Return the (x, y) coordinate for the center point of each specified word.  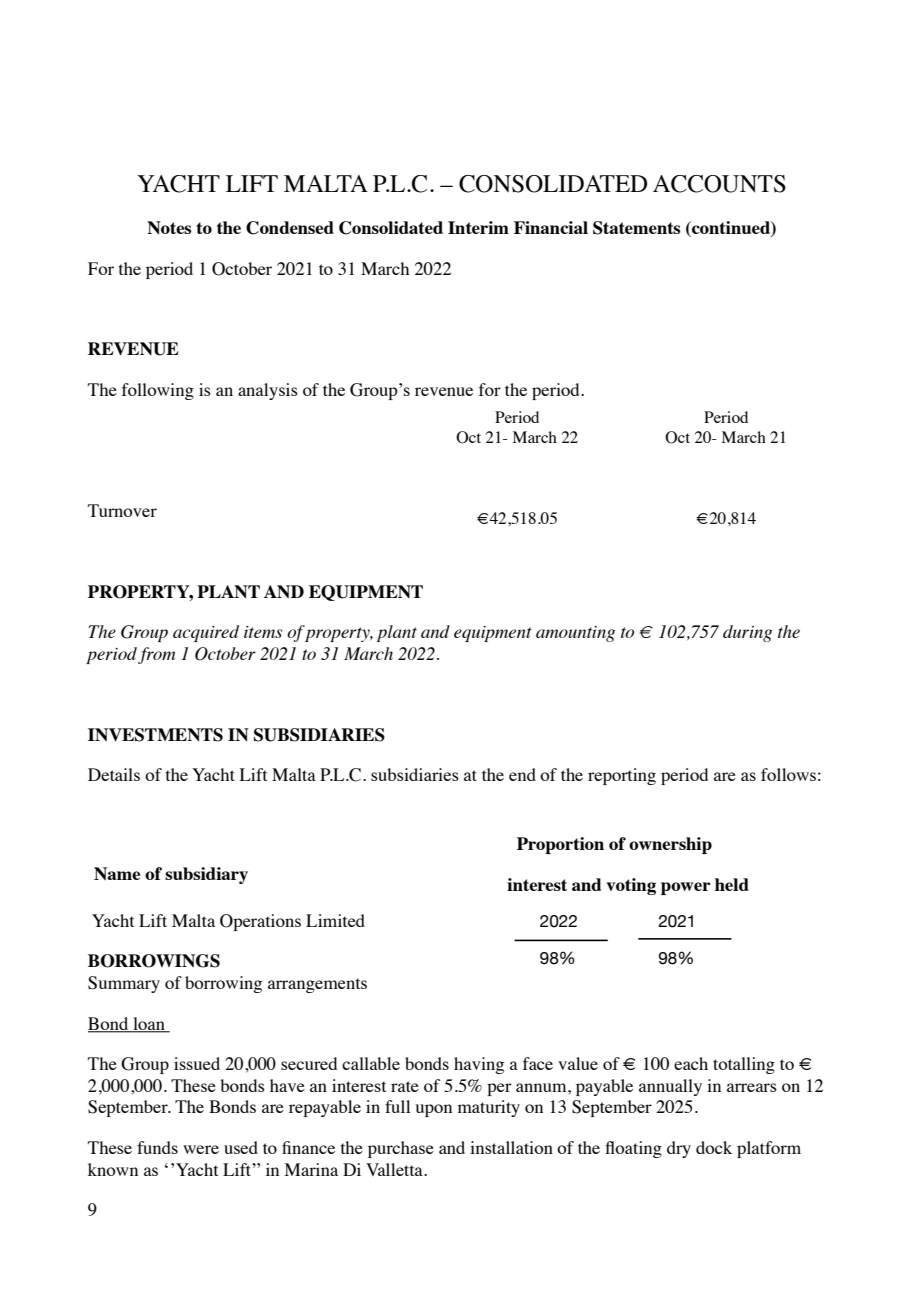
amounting (575, 634)
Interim (478, 227)
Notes (169, 227)
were (201, 1149)
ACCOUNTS (719, 184)
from (156, 655)
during (747, 633)
